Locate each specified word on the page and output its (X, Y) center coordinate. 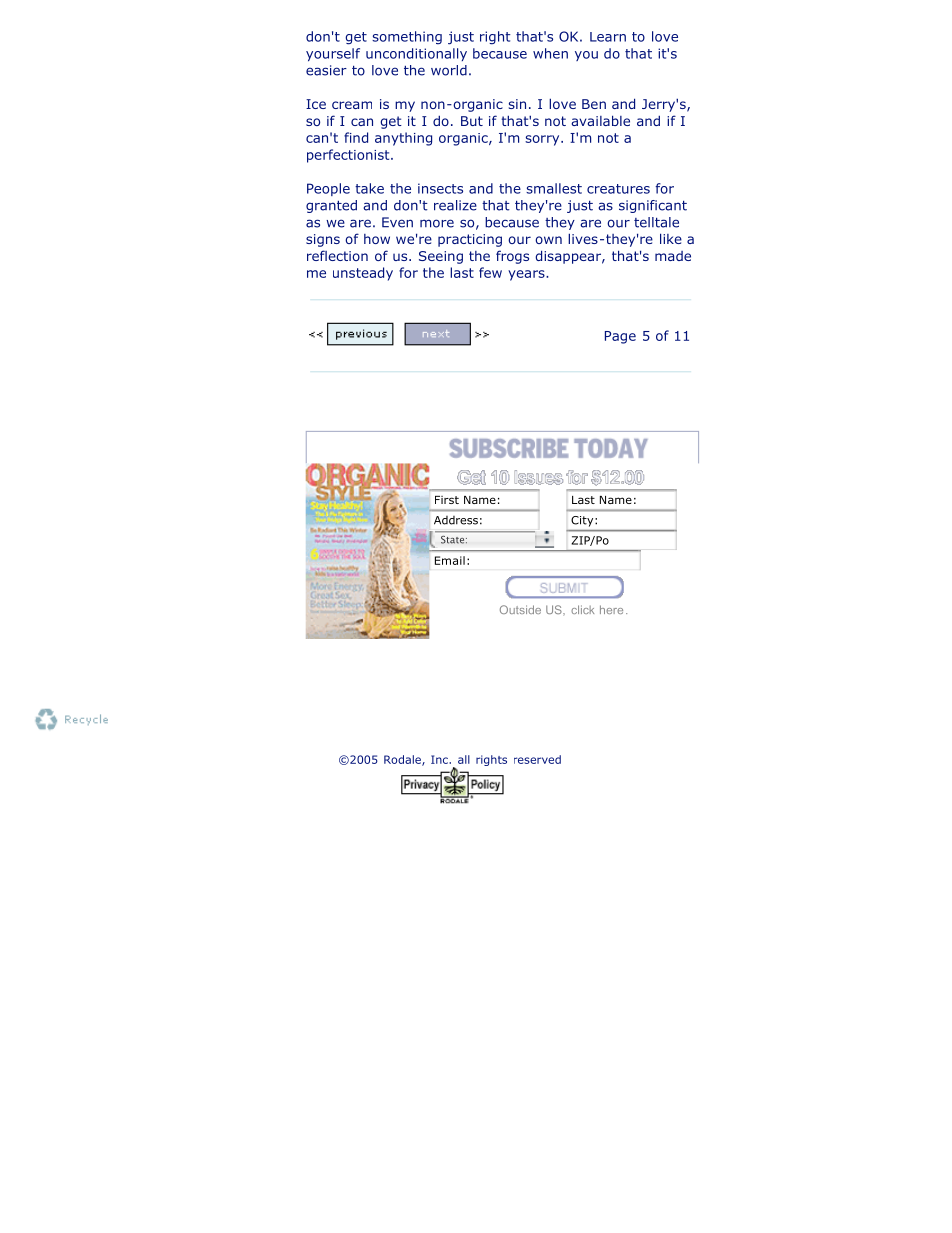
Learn (608, 37)
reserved (537, 759)
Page (620, 337)
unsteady (363, 274)
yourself (333, 54)
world (449, 70)
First (447, 500)
